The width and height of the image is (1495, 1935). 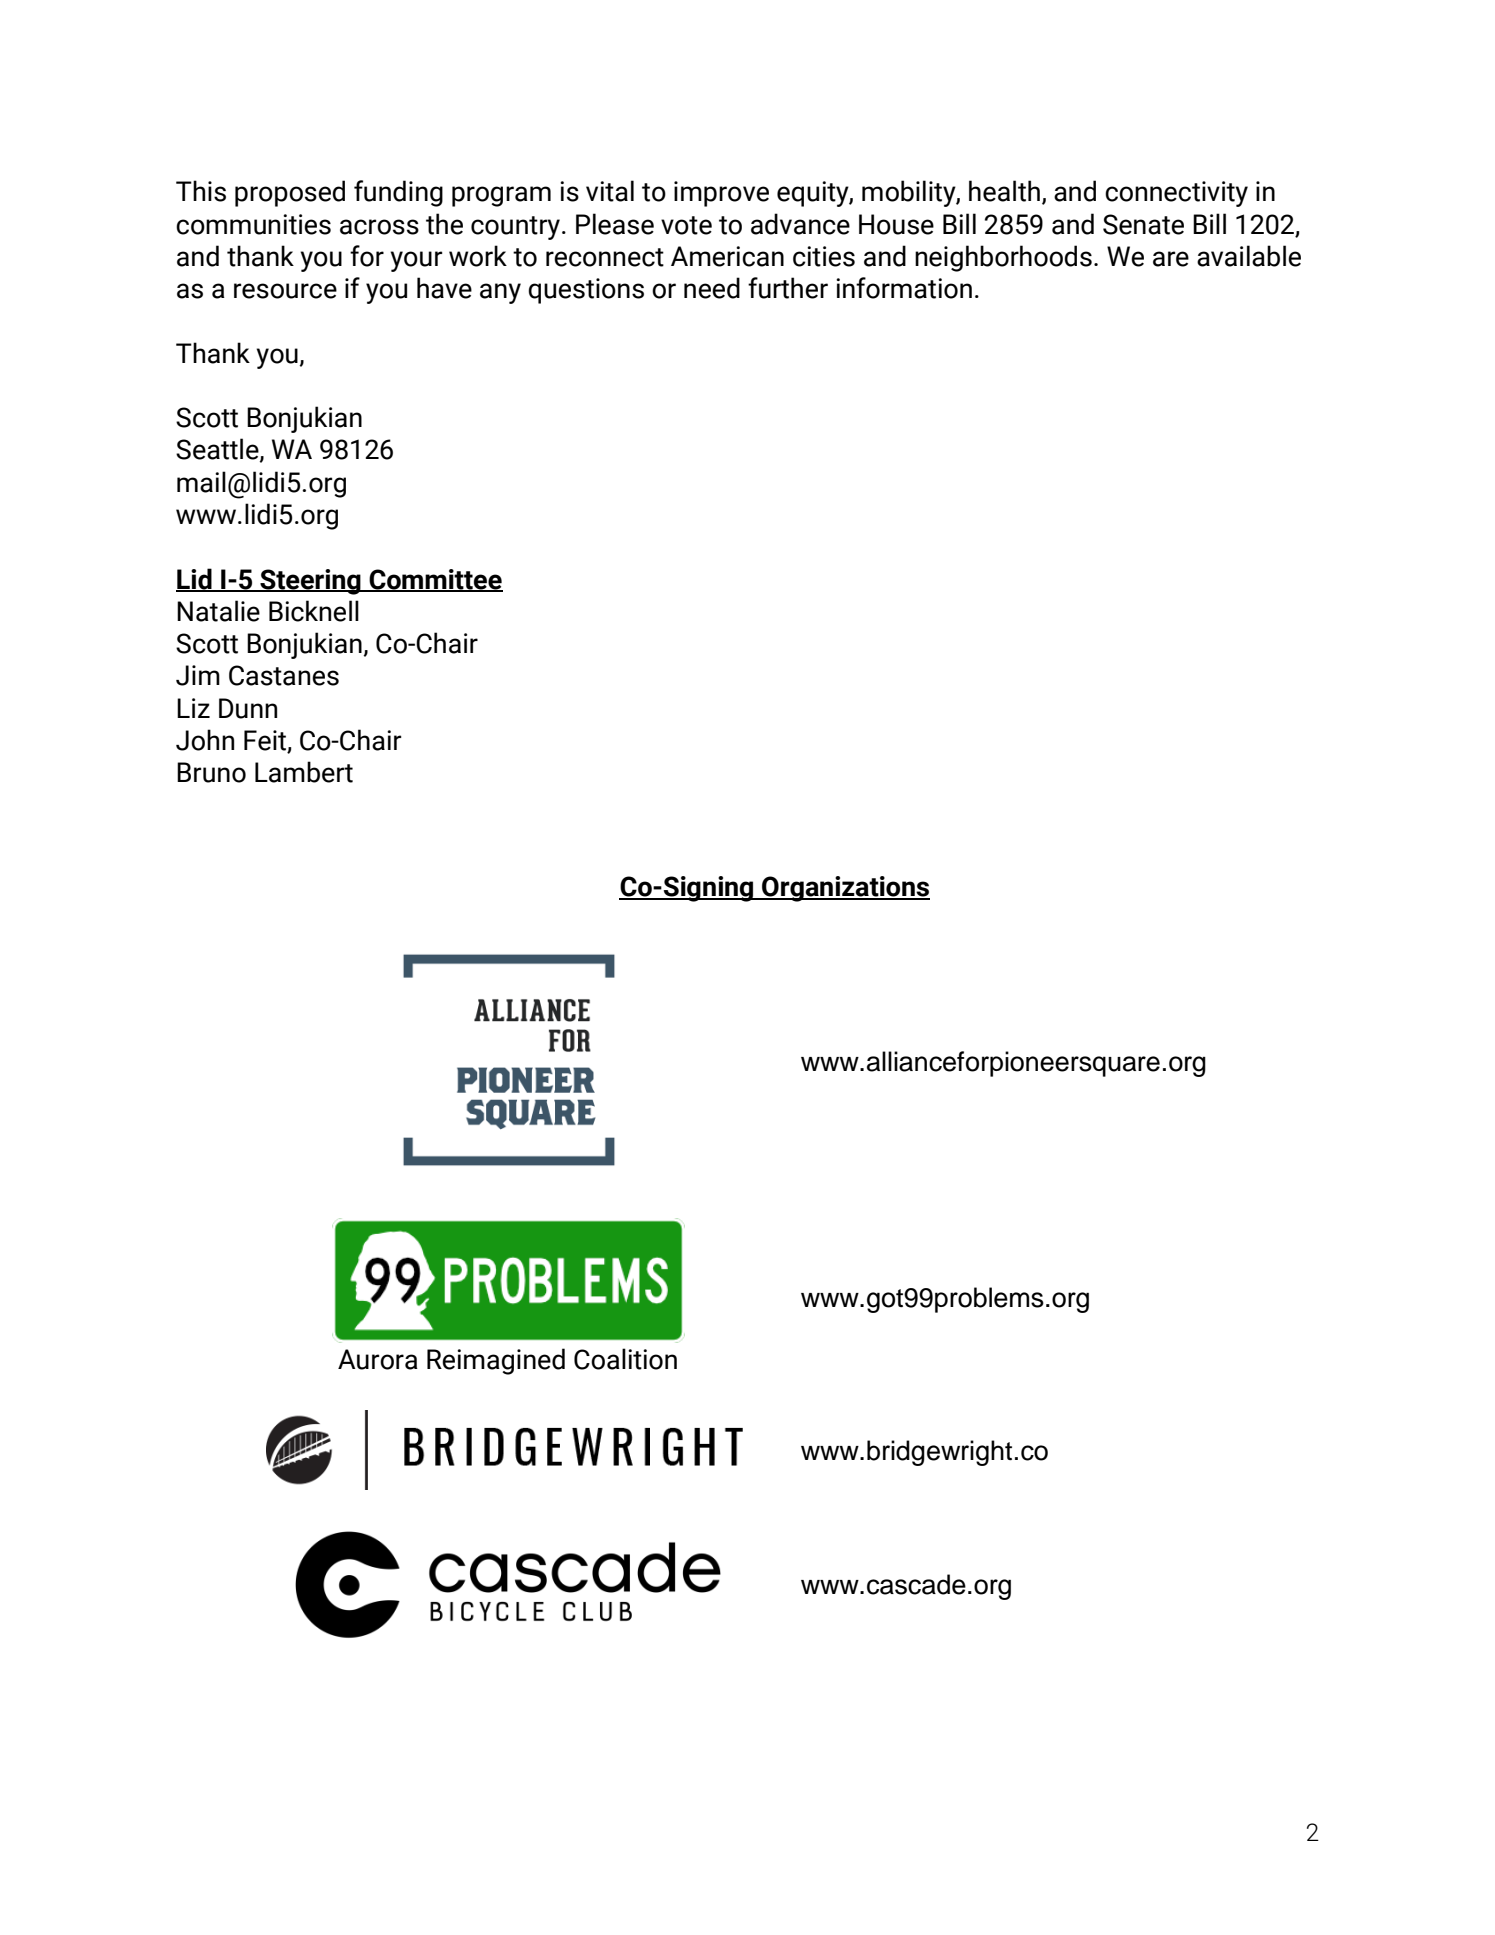 What do you see at coordinates (379, 227) in the image?
I see `across` at bounding box center [379, 227].
